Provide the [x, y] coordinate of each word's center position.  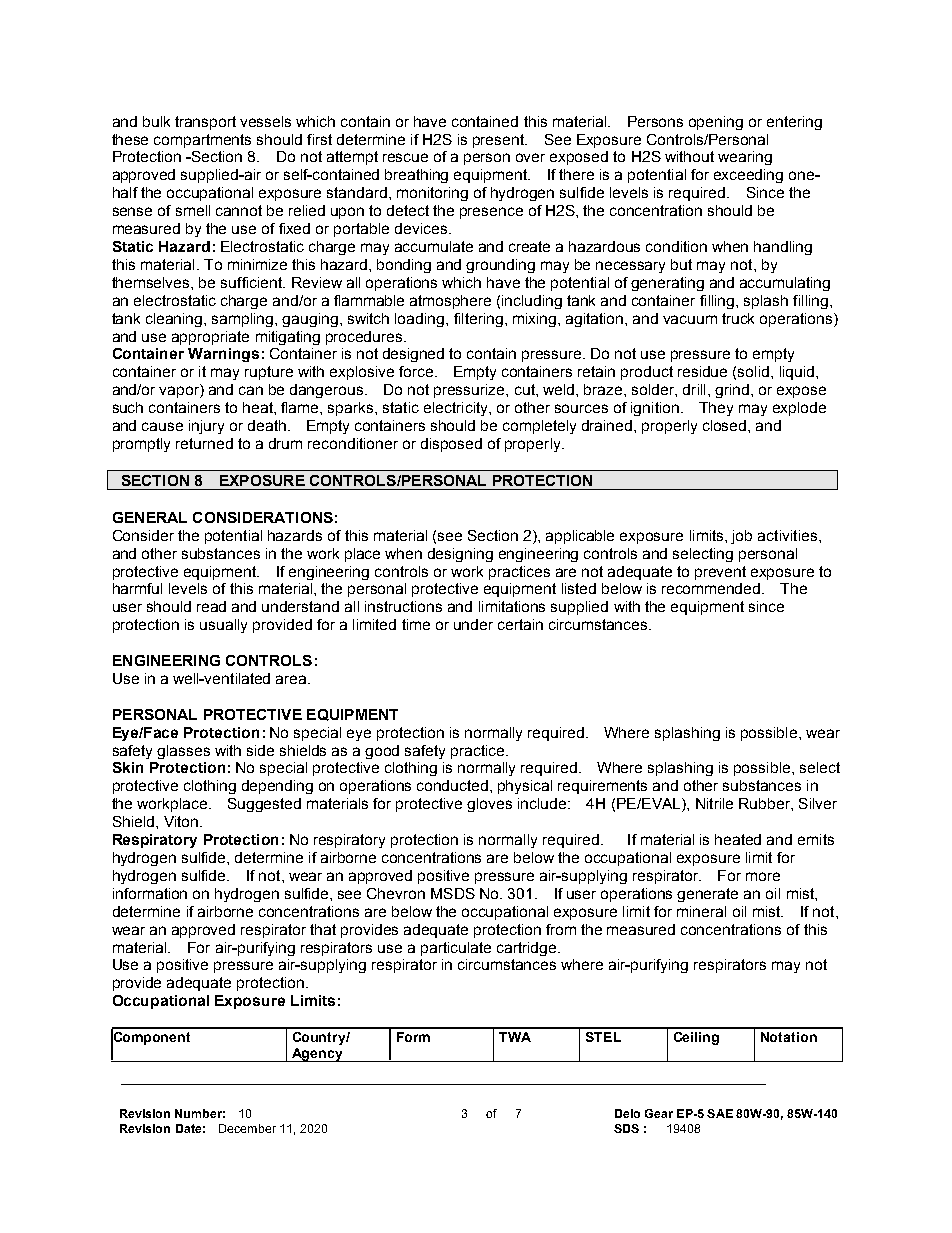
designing [460, 555]
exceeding [748, 176]
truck [738, 318]
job [741, 537]
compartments [202, 141]
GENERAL [150, 517]
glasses [183, 752]
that [323, 929]
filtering [478, 320]
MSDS [453, 893]
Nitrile [714, 803]
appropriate [210, 338]
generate [707, 895]
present [500, 141]
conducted [452, 785]
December [247, 1128]
